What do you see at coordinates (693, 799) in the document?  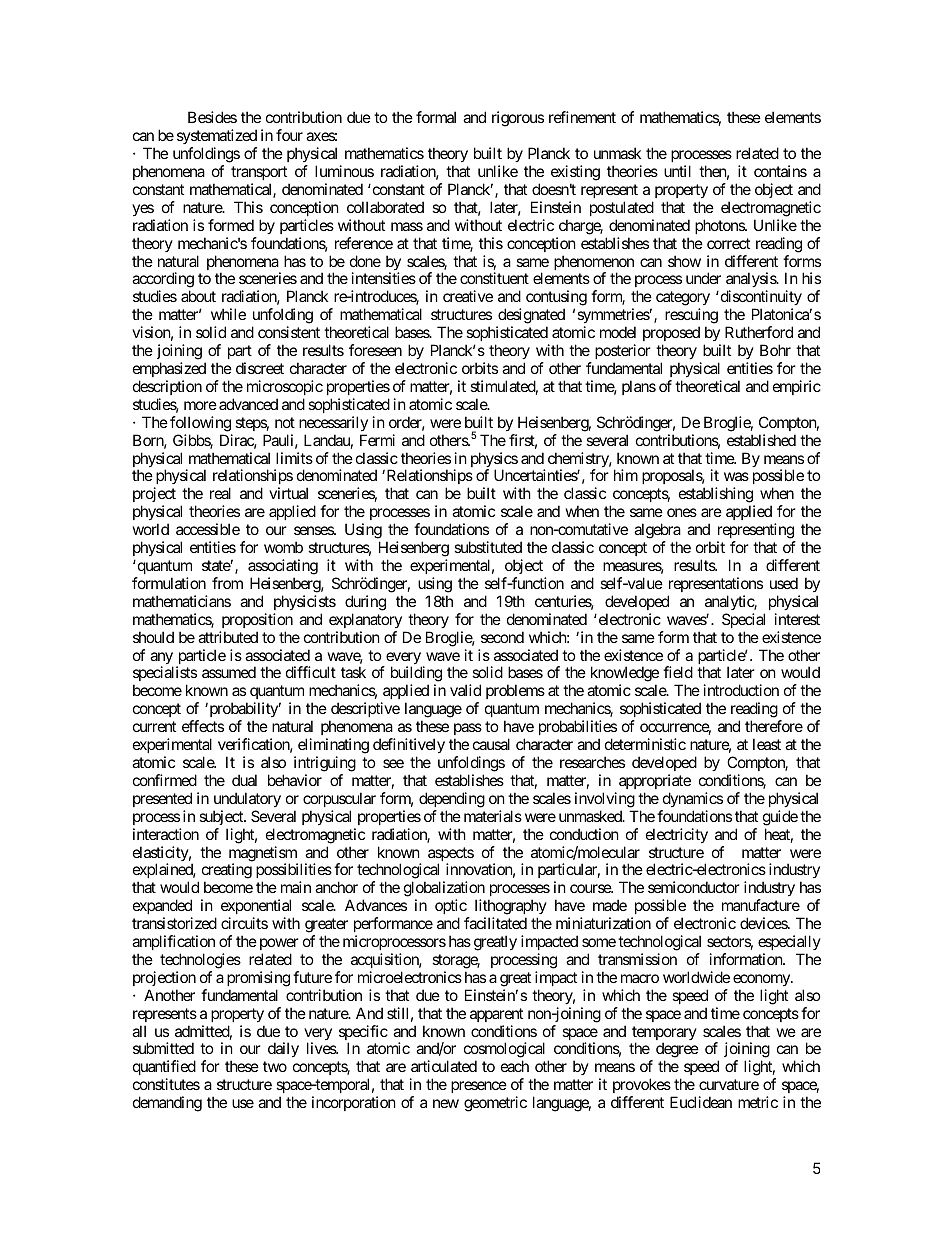 I see `dynamics` at bounding box center [693, 799].
